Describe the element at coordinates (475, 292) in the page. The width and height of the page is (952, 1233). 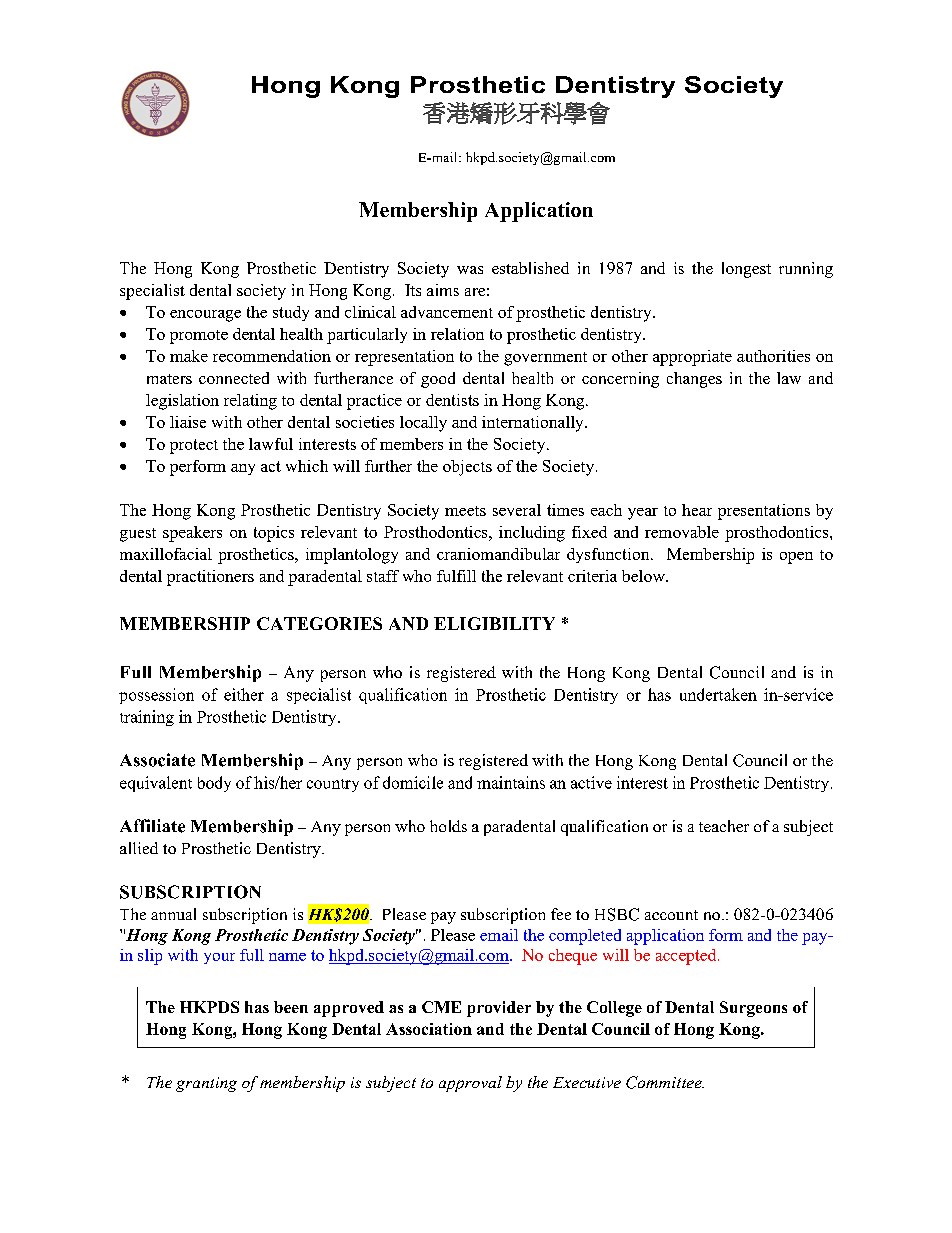
I see `are` at that location.
